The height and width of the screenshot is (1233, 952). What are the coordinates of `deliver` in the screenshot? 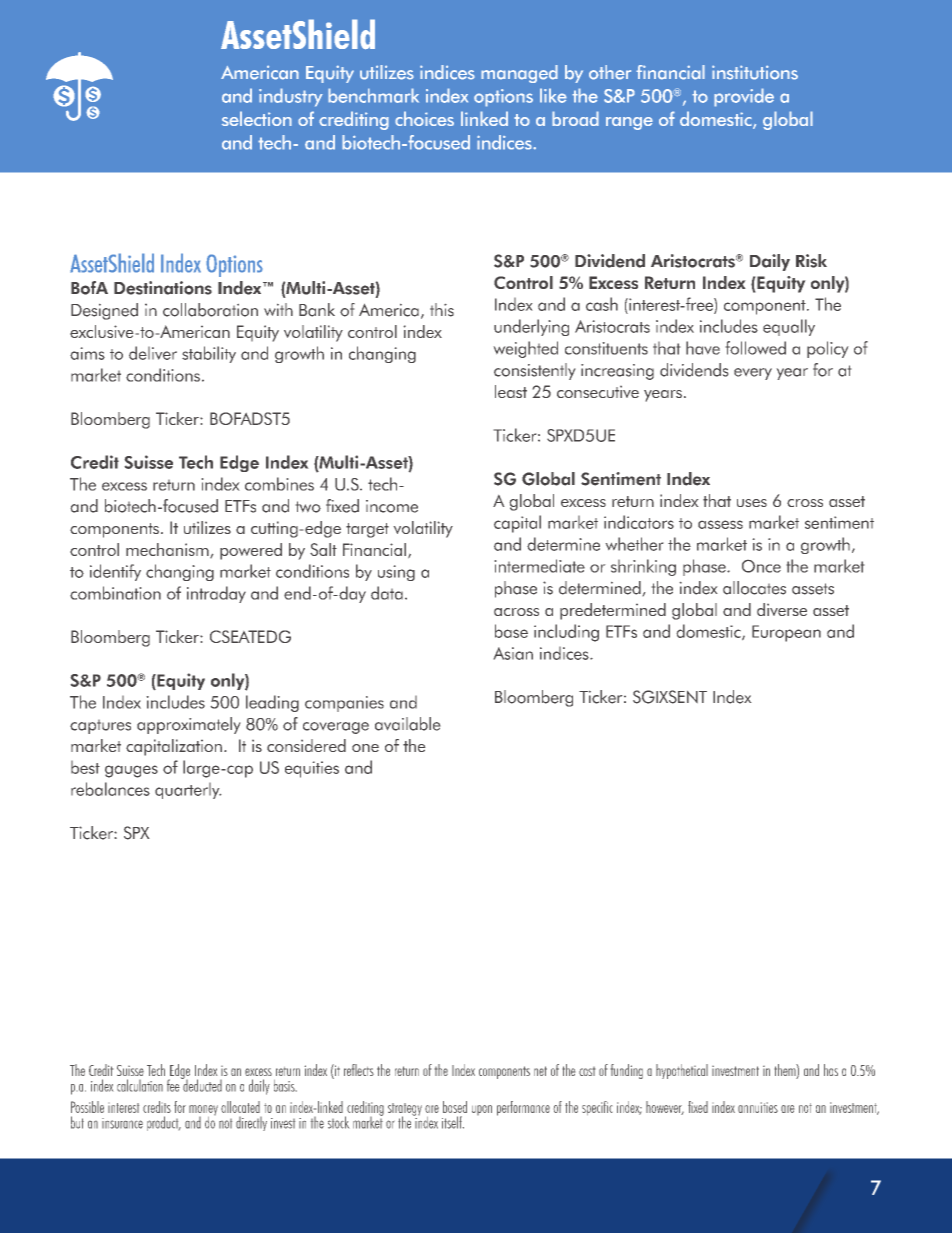 It's located at (153, 353).
